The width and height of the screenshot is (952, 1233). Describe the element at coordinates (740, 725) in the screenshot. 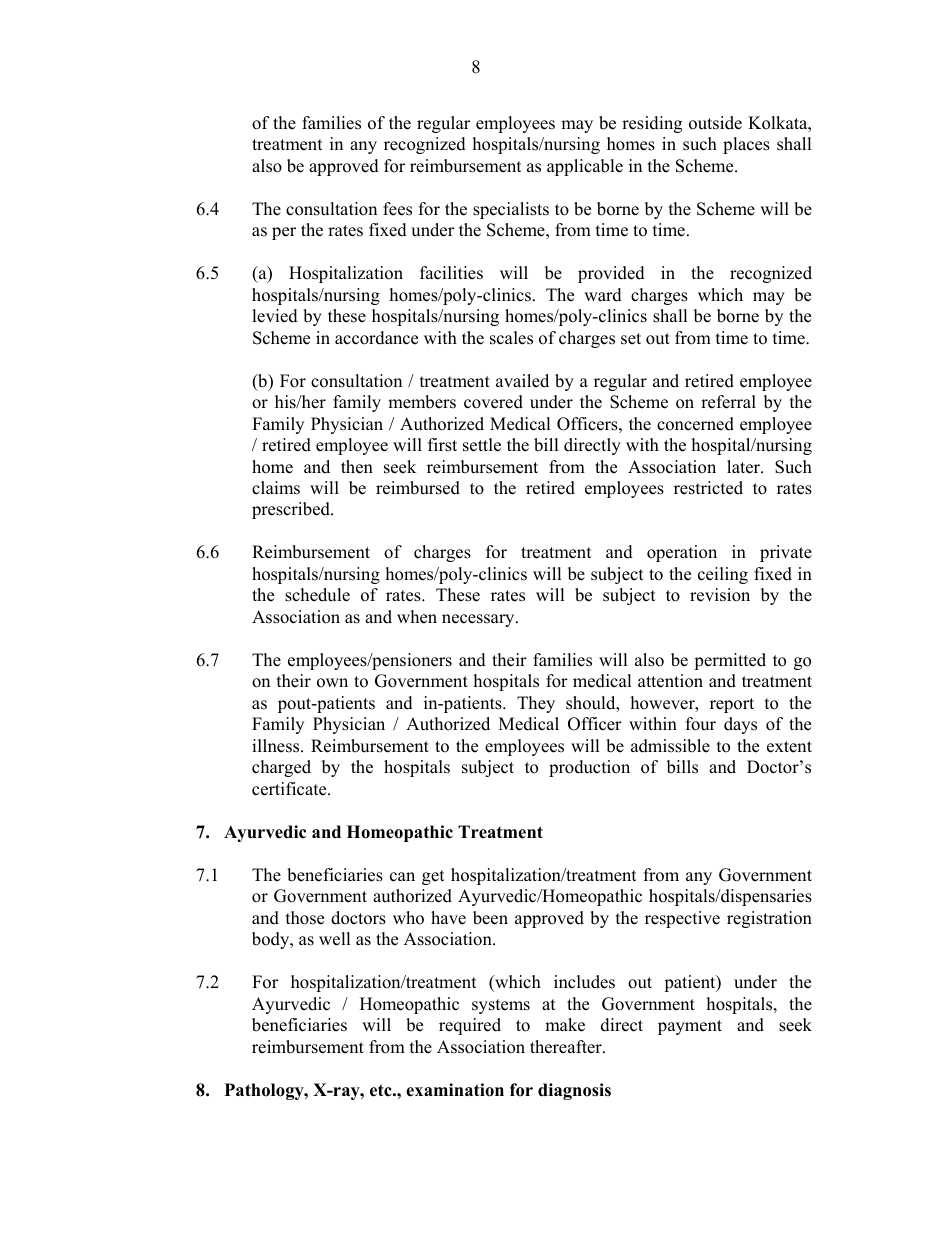

I see `days` at that location.
